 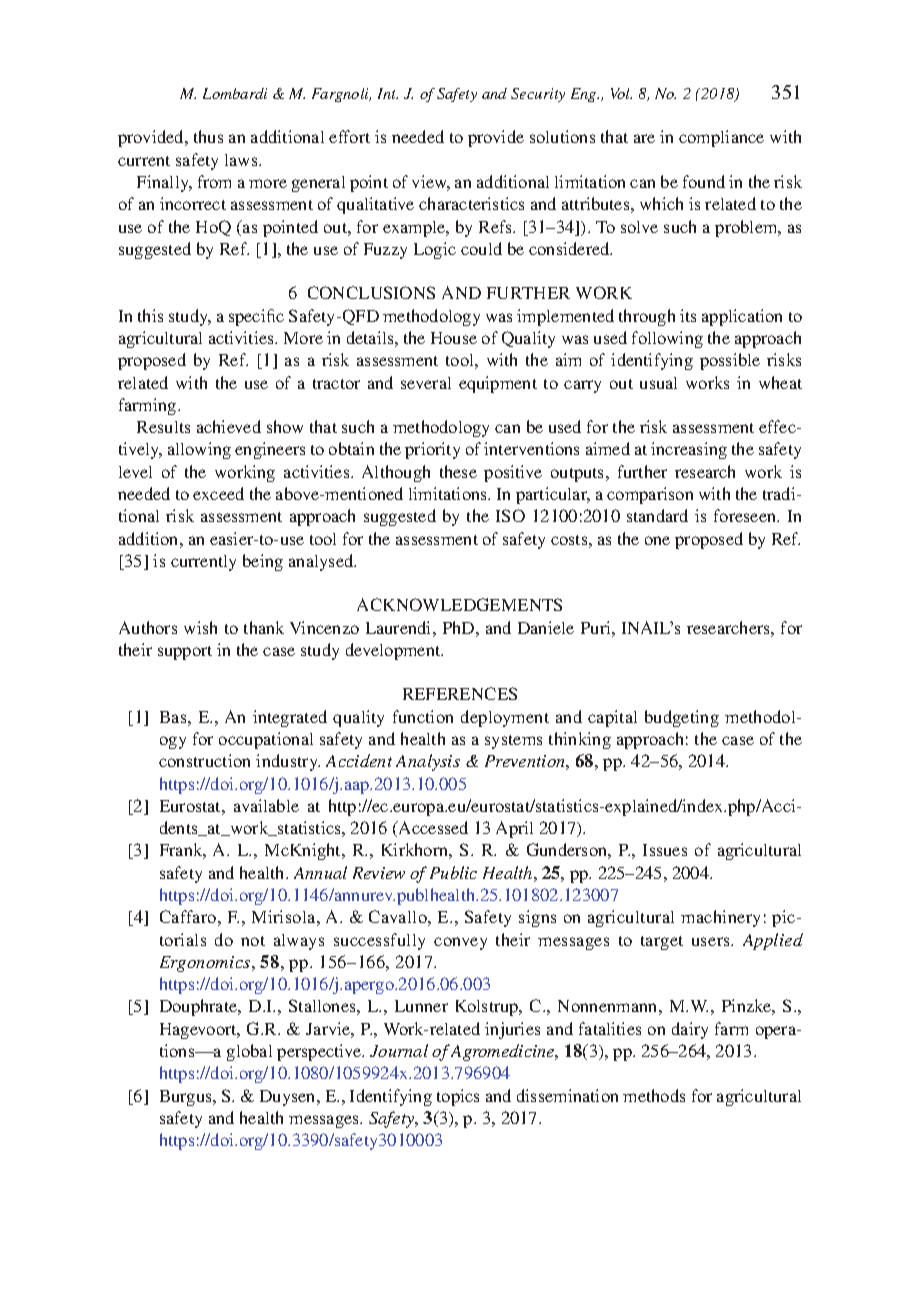 What do you see at coordinates (454, 338) in the screenshot?
I see `House` at bounding box center [454, 338].
